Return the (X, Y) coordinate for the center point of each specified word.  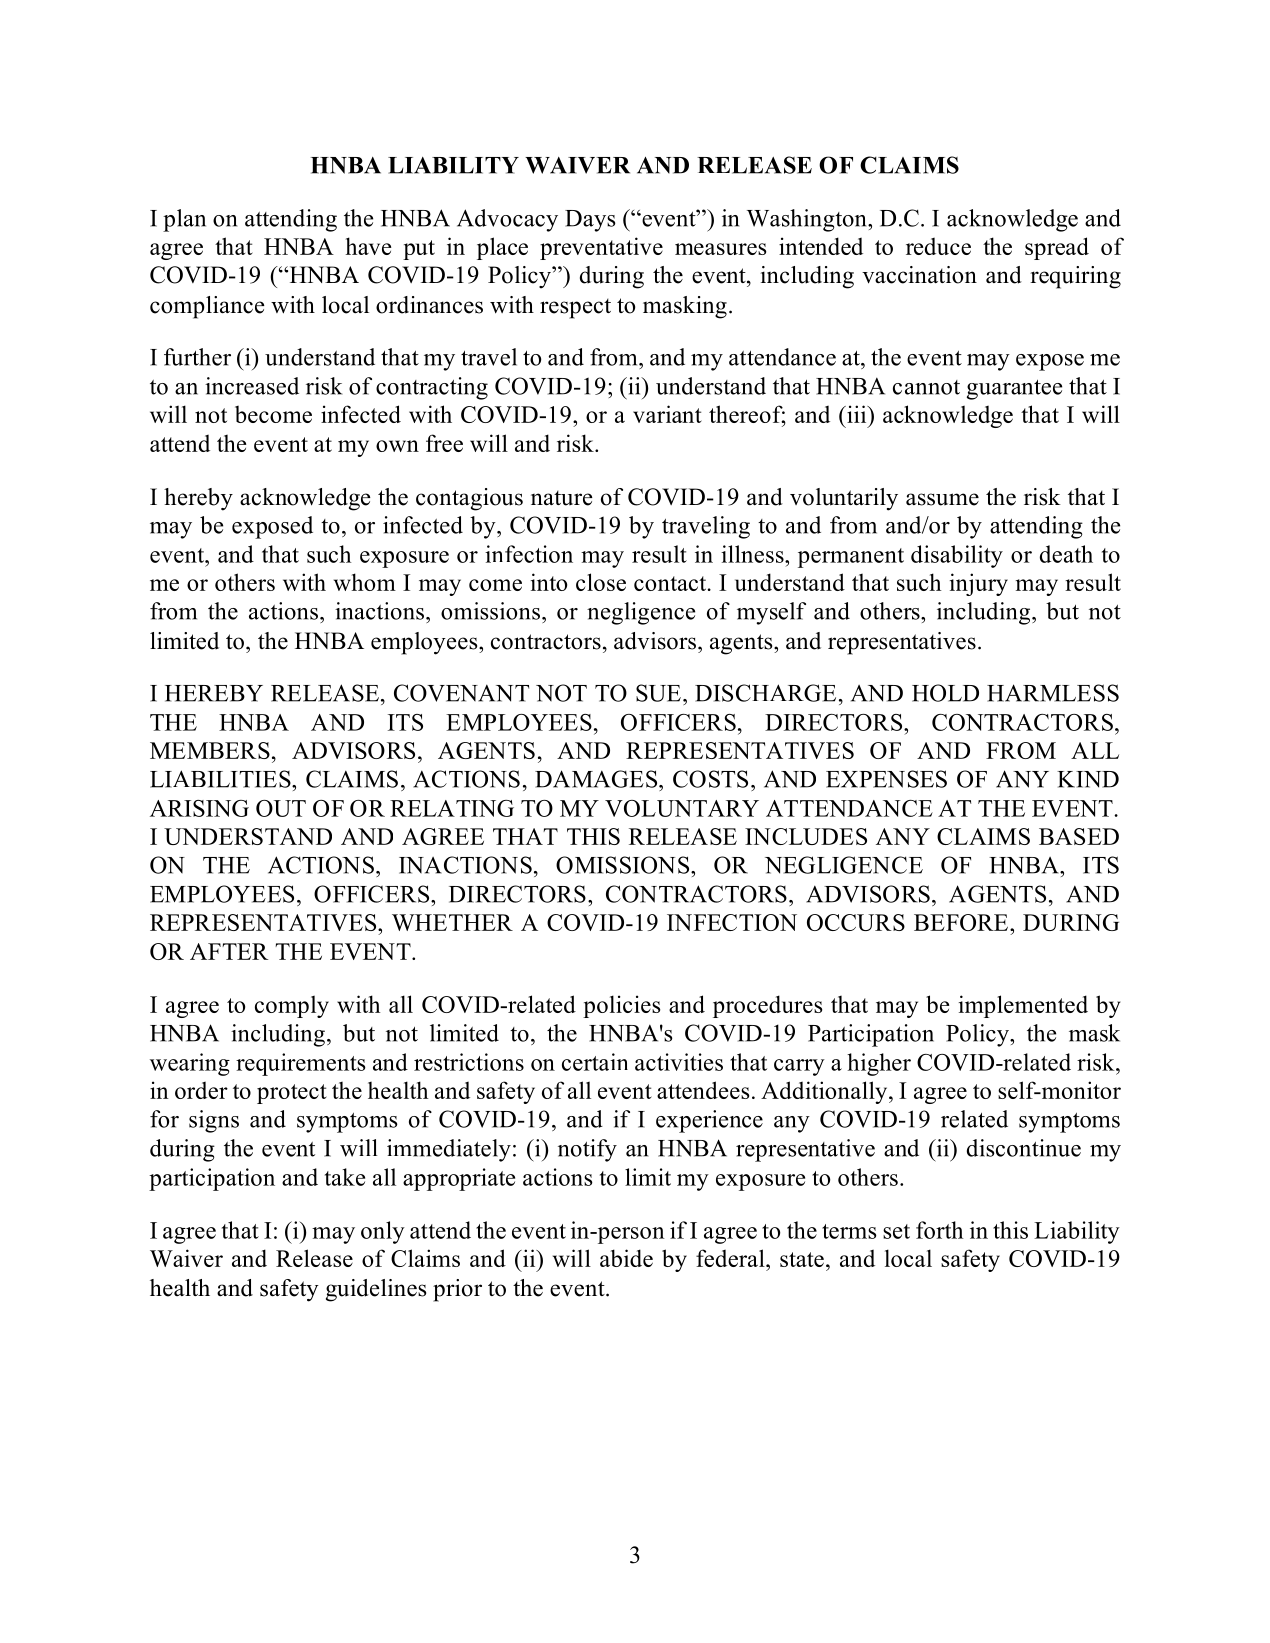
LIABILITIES (221, 779)
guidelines (376, 1290)
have (368, 246)
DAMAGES (596, 779)
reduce (938, 246)
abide (626, 1258)
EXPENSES (886, 779)
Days (590, 221)
